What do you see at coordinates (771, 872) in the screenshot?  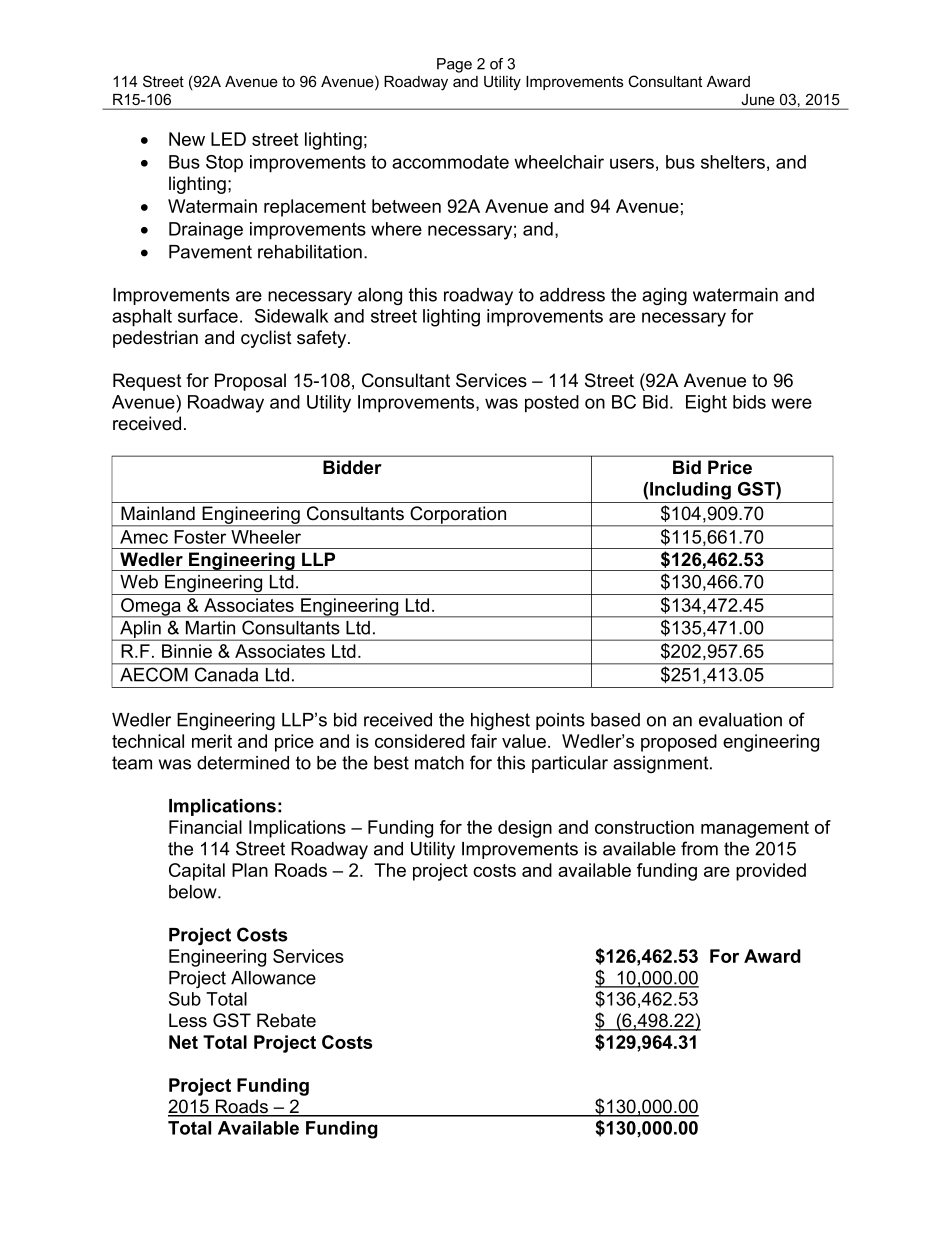 I see `provided` at bounding box center [771, 872].
